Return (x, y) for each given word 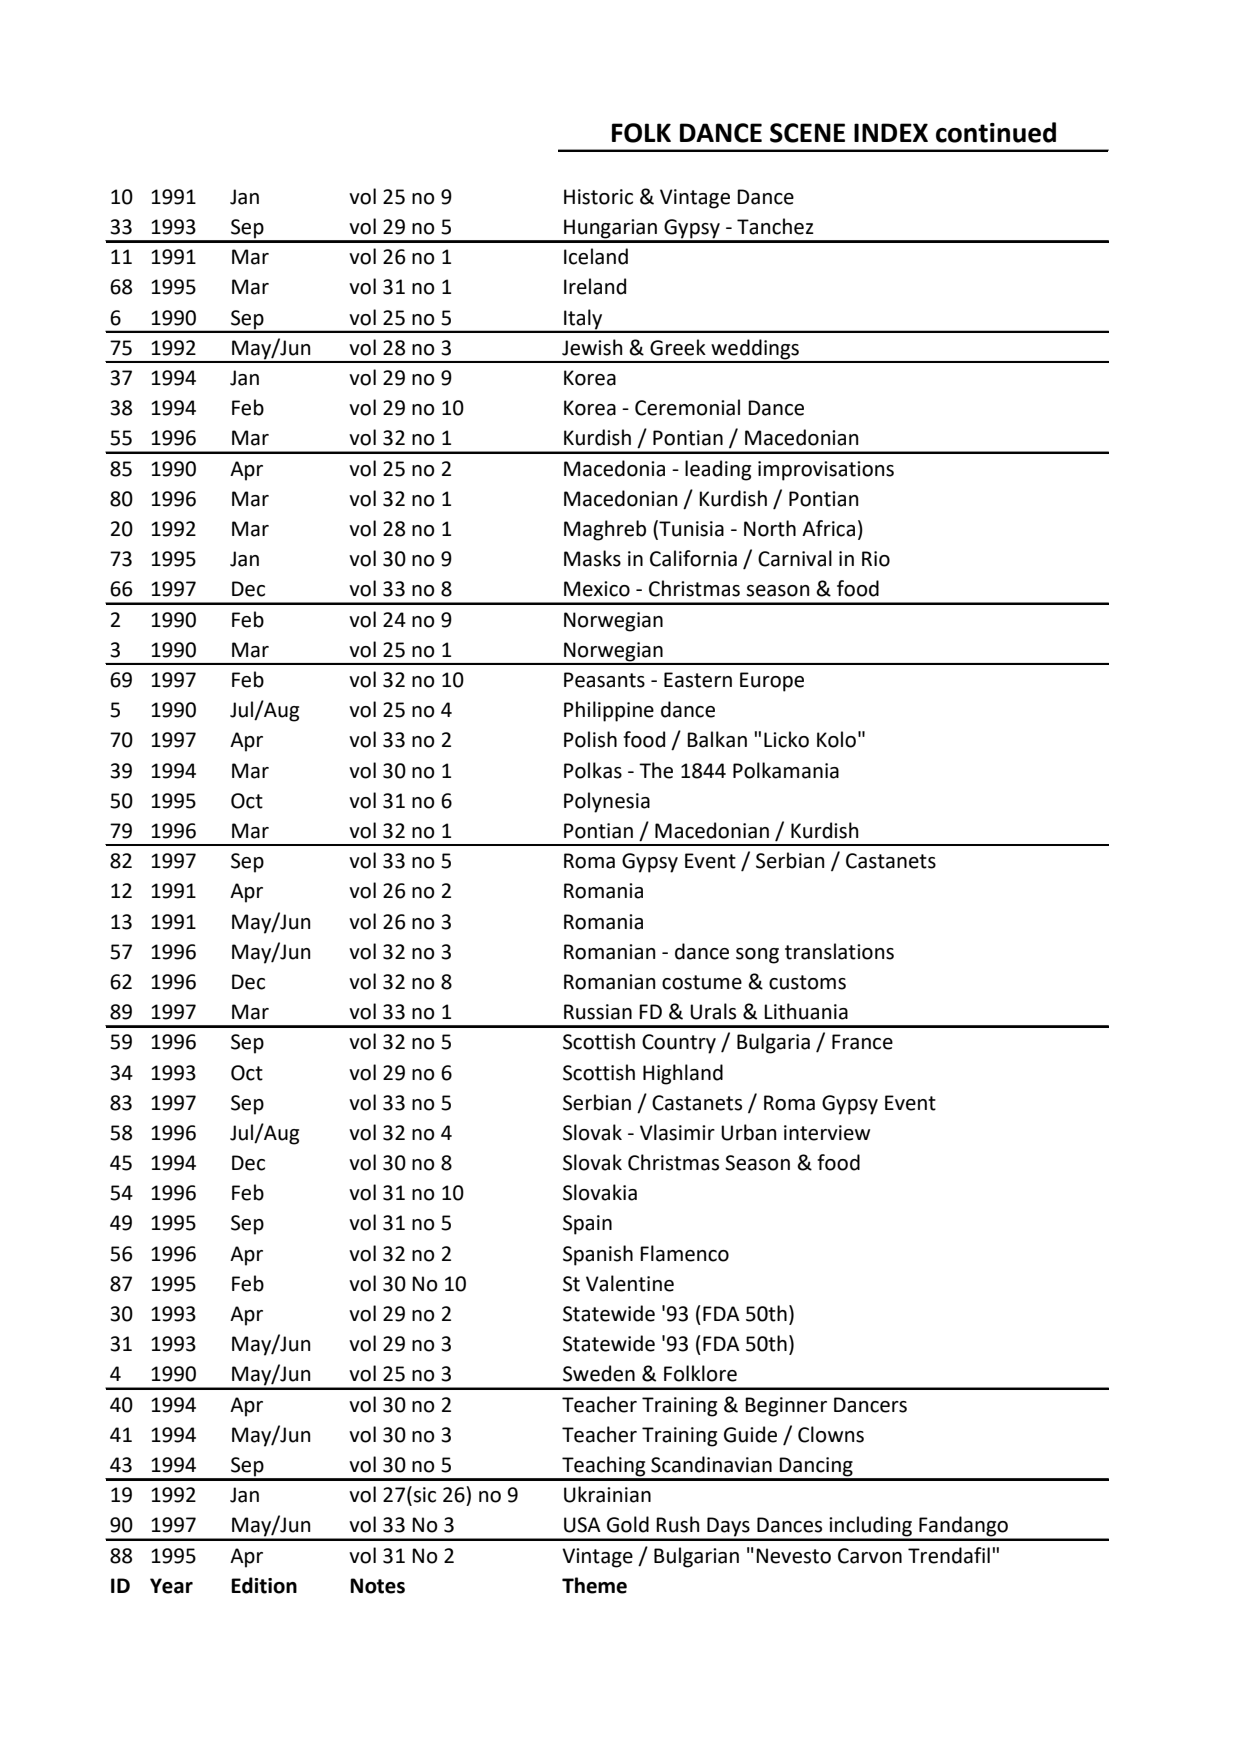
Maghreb (605, 530)
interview (827, 1133)
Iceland (596, 256)
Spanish (598, 1255)
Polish (590, 739)
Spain (587, 1225)
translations (839, 951)
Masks (592, 558)
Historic (598, 197)
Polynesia (607, 802)
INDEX (891, 132)
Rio (876, 559)
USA (582, 1525)
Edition (264, 1585)
